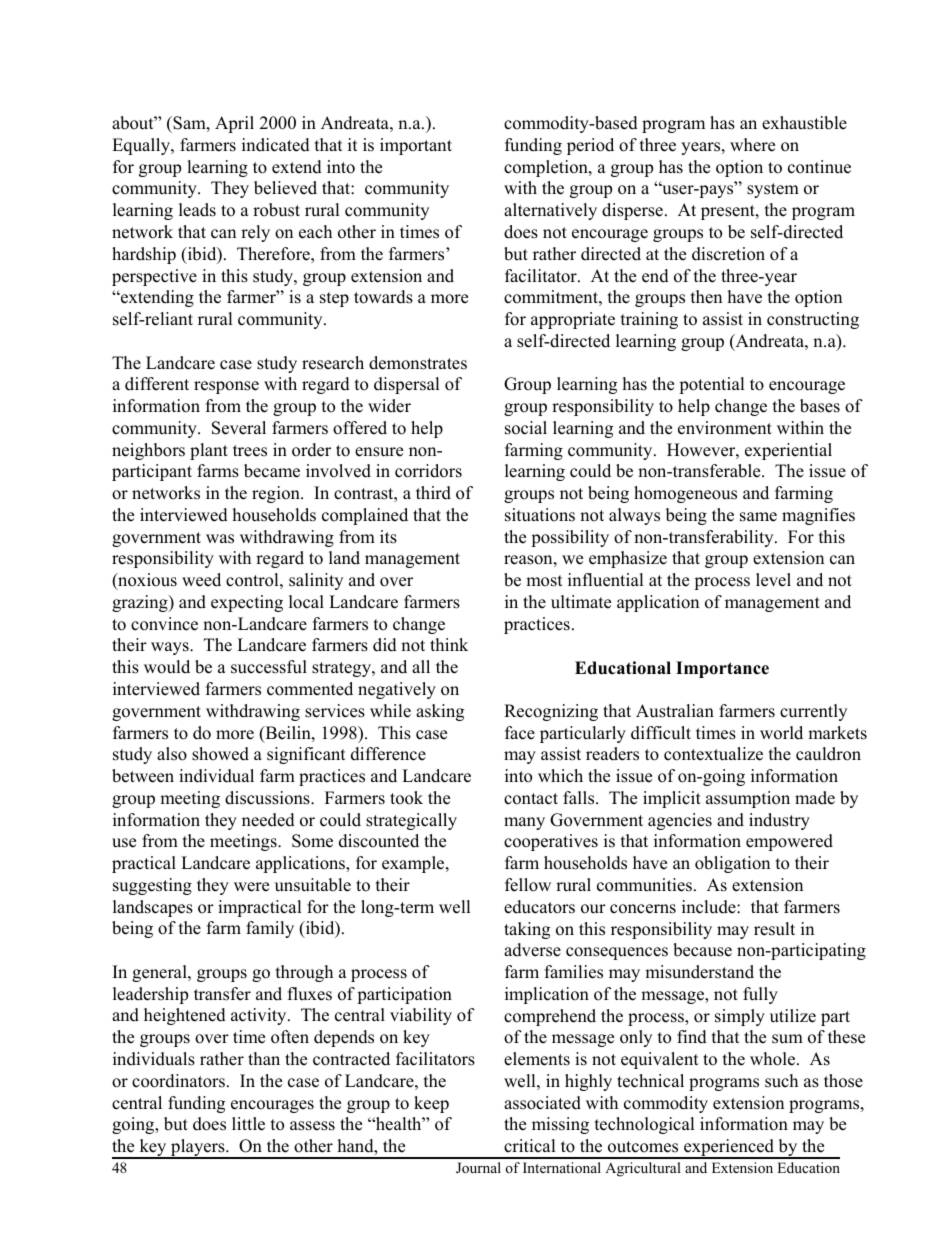  What do you see at coordinates (449, 644) in the screenshot?
I see `think` at bounding box center [449, 644].
